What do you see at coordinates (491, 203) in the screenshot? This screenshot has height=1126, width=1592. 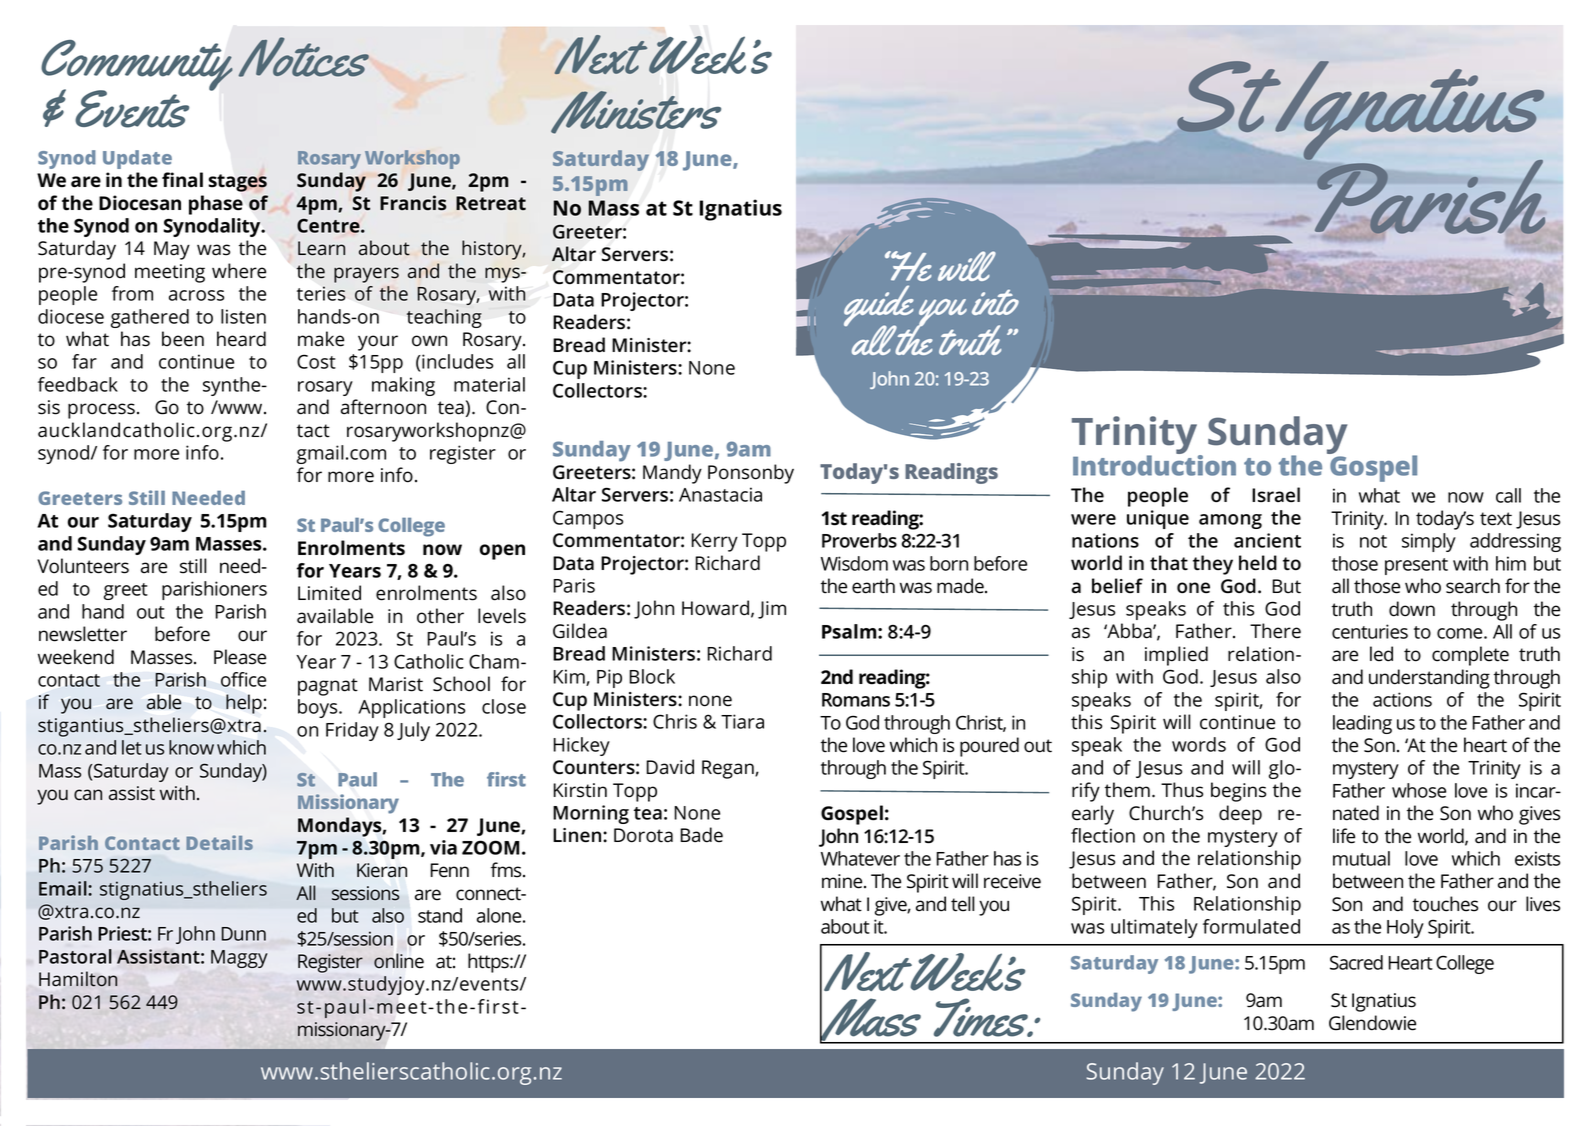 I see `Retreat` at bounding box center [491, 203].
